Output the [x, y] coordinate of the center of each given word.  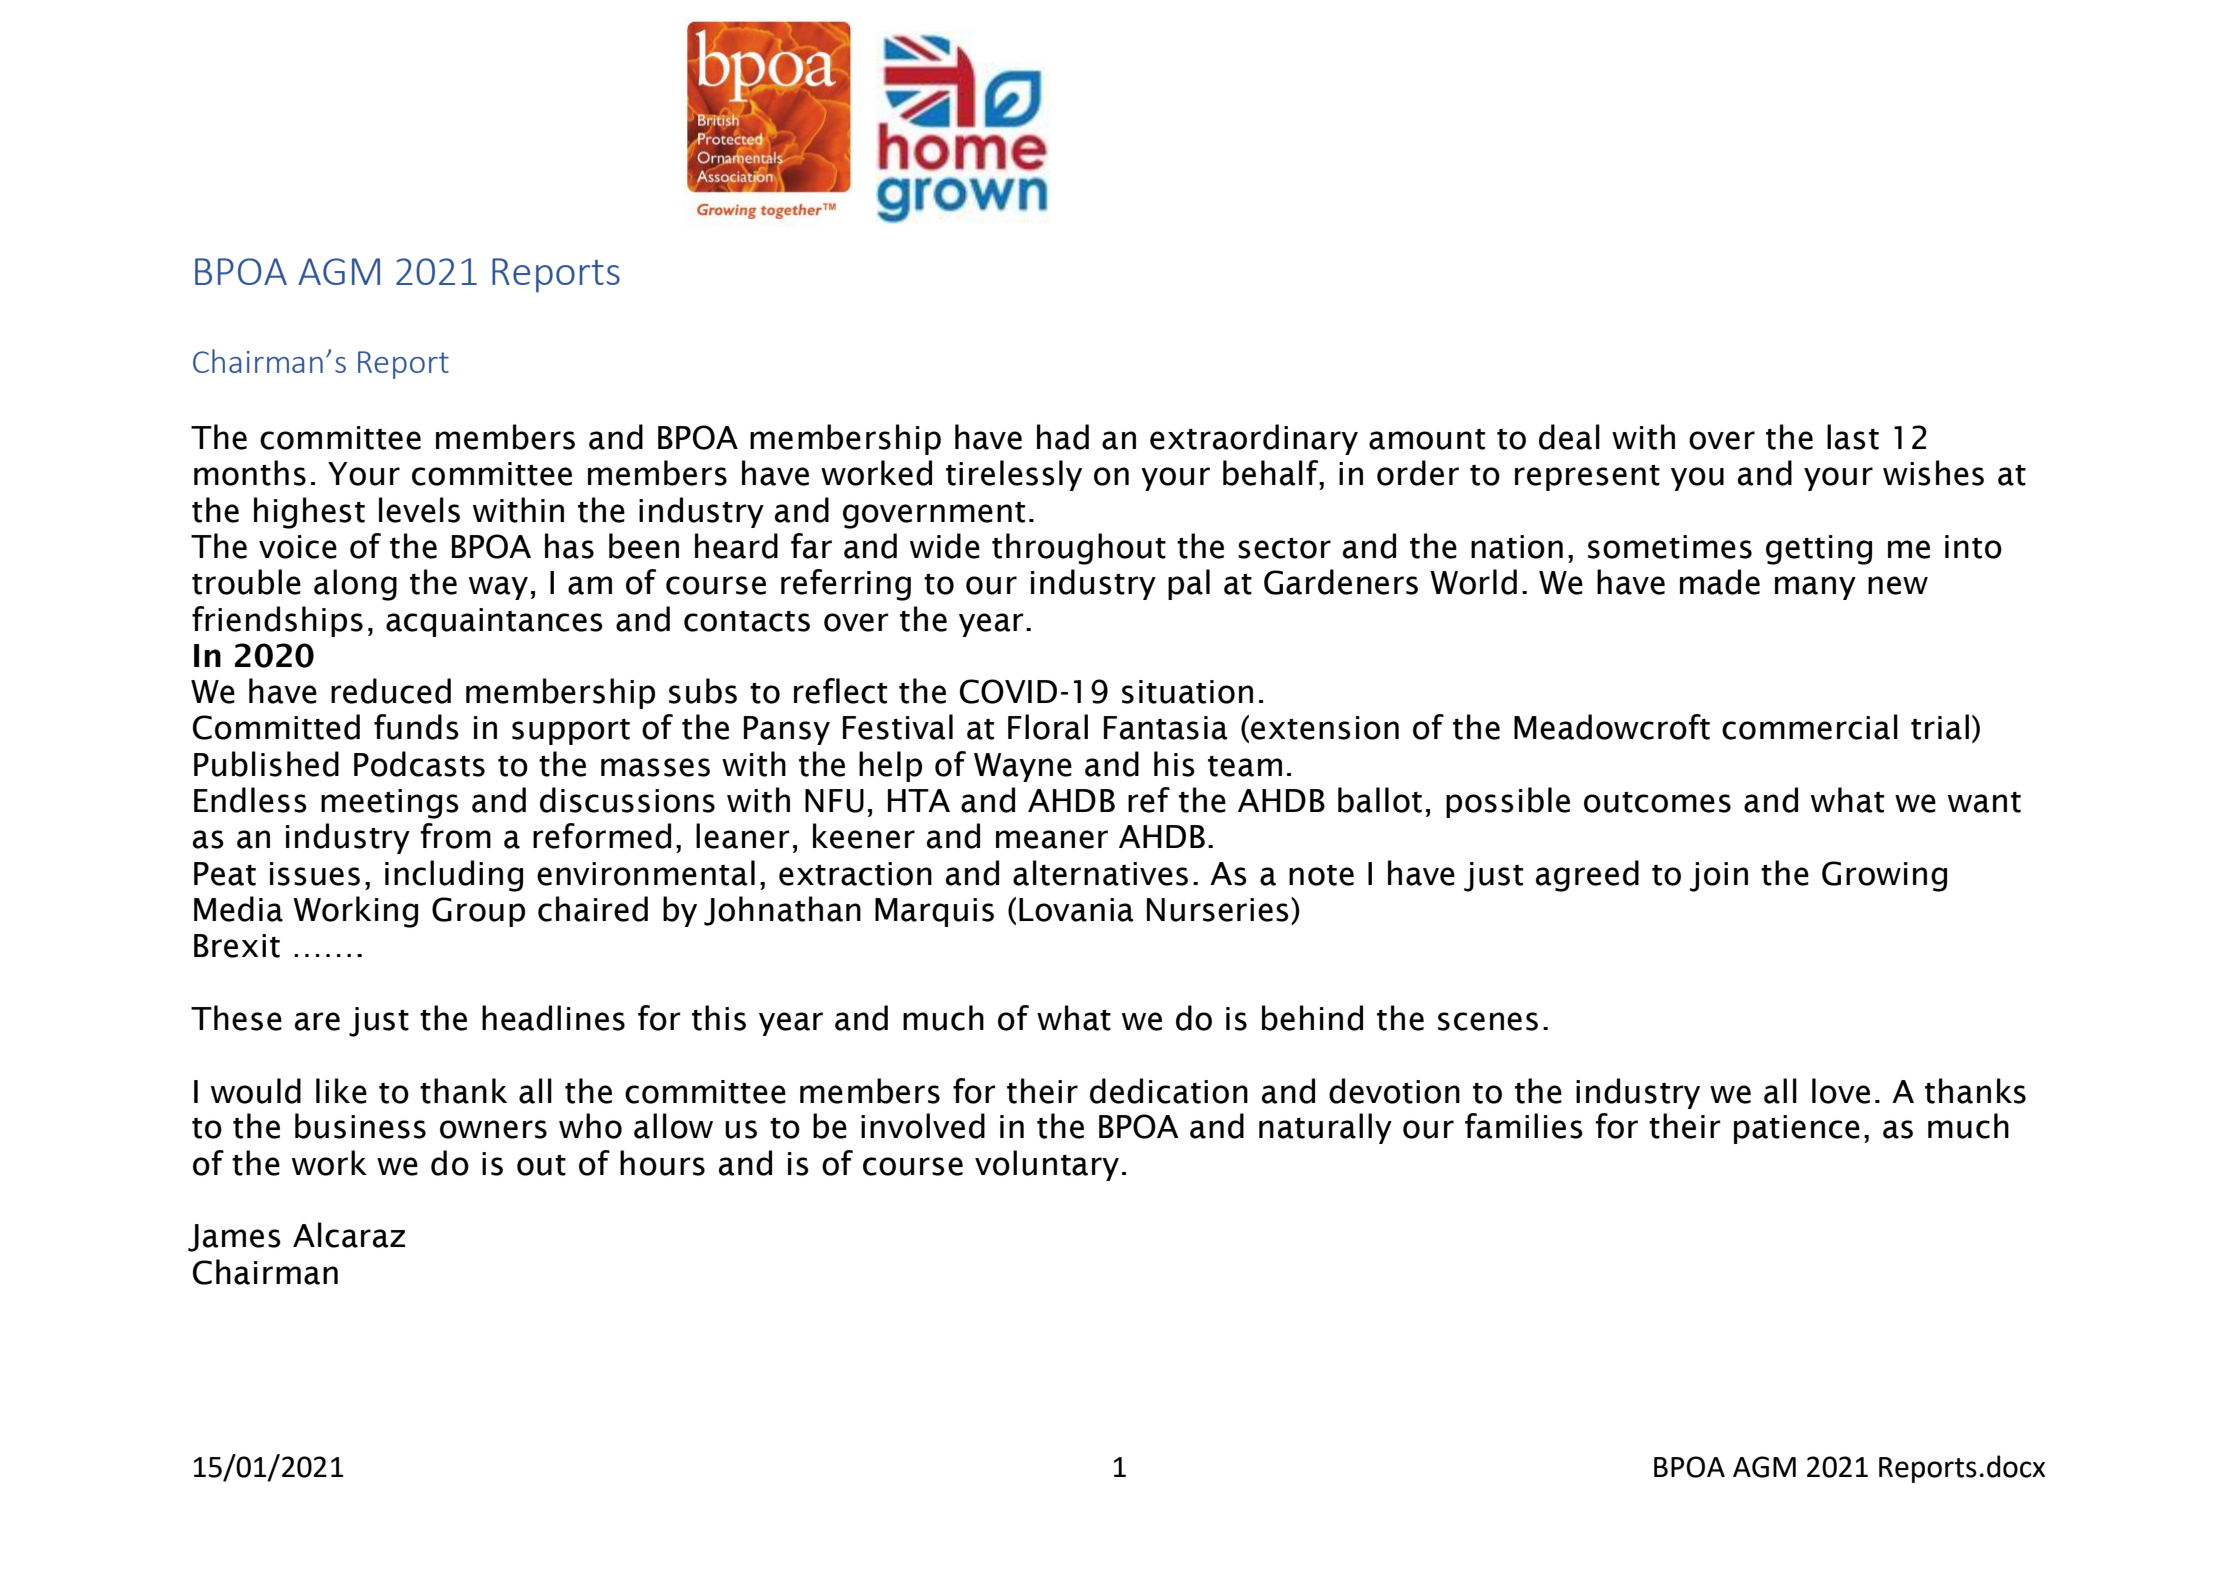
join [1719, 877]
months [250, 473]
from [455, 836]
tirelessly [1014, 475]
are [317, 1021]
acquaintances [494, 622]
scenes [1488, 1021]
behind [1312, 1018]
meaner [1052, 839]
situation [1187, 692]
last [1853, 437]
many [1815, 588]
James [234, 1238]
